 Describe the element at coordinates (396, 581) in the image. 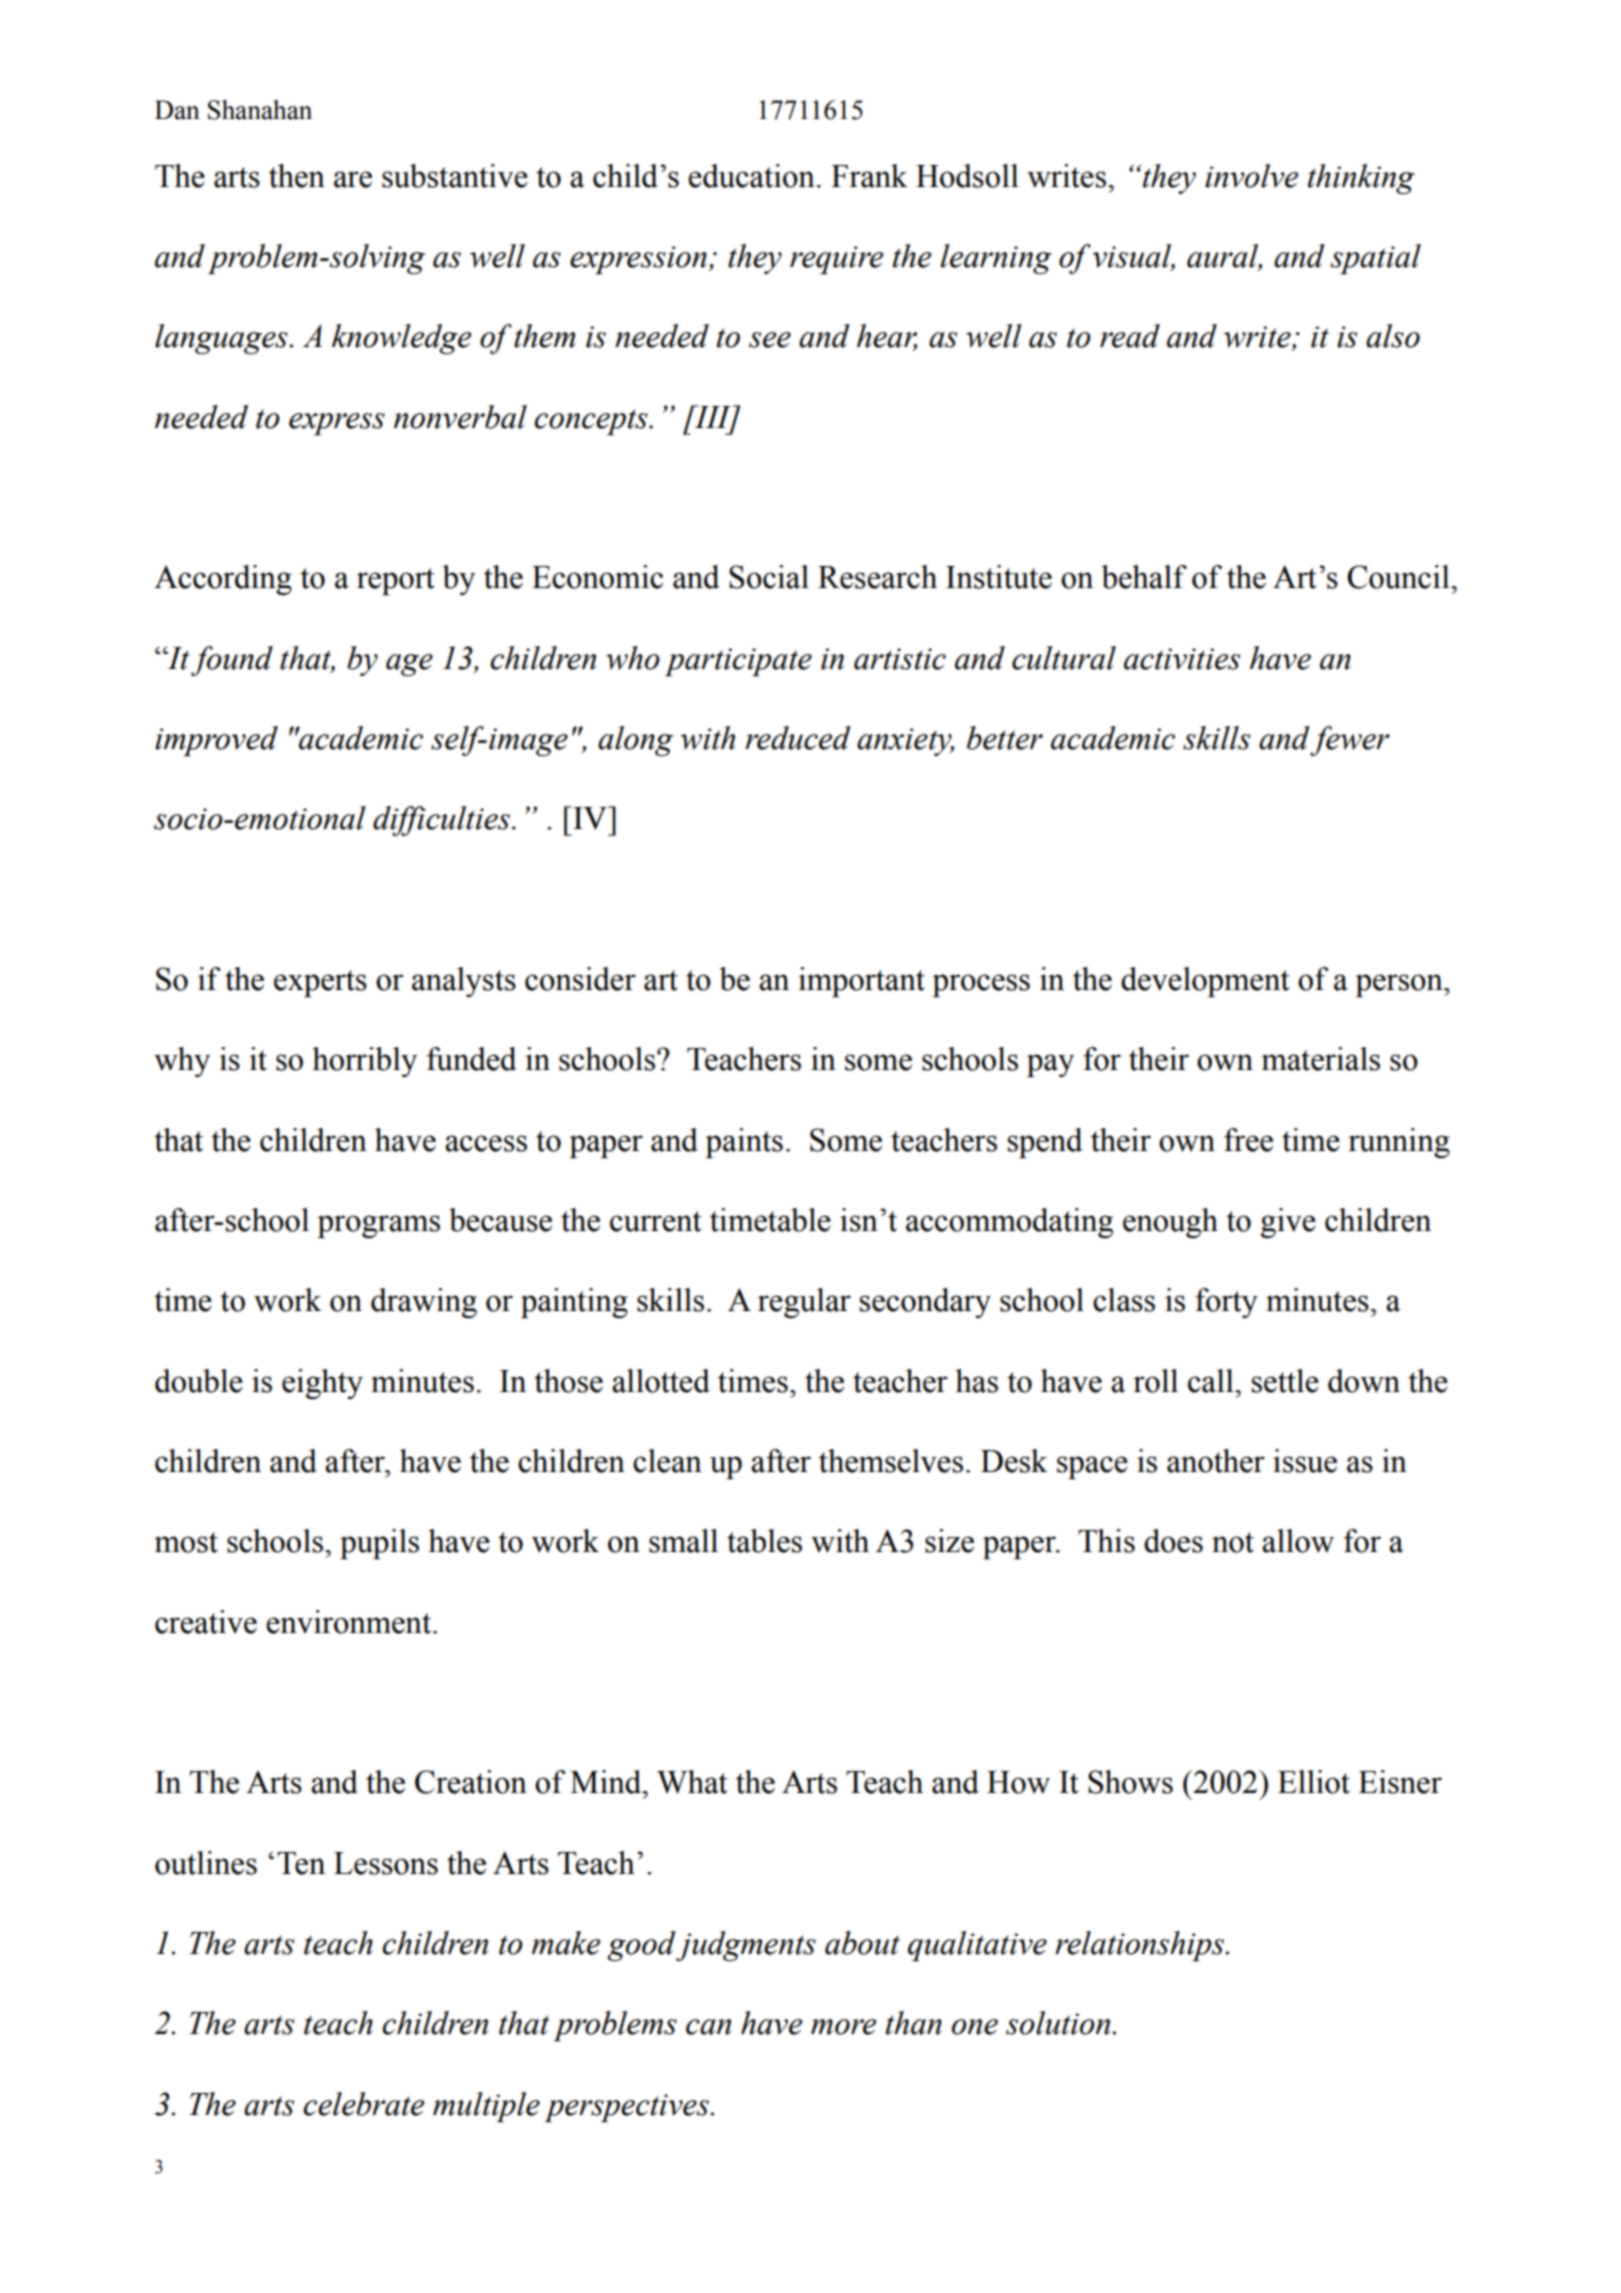

I see `report` at that location.
